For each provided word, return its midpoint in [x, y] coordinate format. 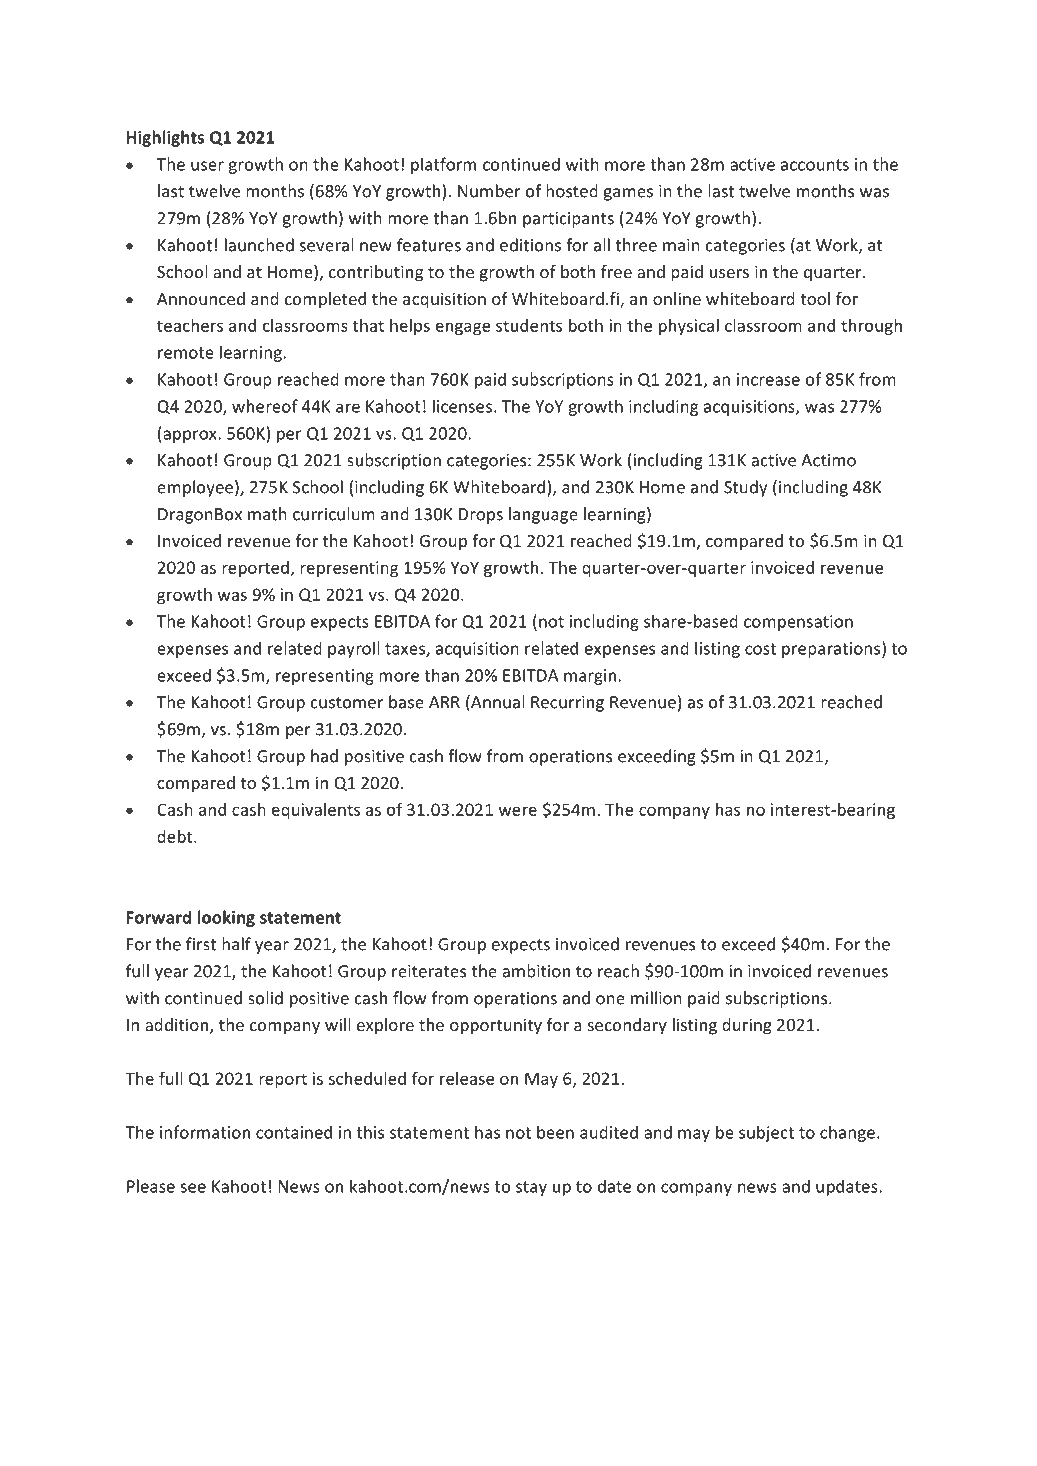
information [205, 1132]
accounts [815, 165]
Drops [481, 516]
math [267, 514]
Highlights [165, 138]
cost [760, 649]
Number [489, 191]
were [518, 811]
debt [176, 836]
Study [745, 488]
